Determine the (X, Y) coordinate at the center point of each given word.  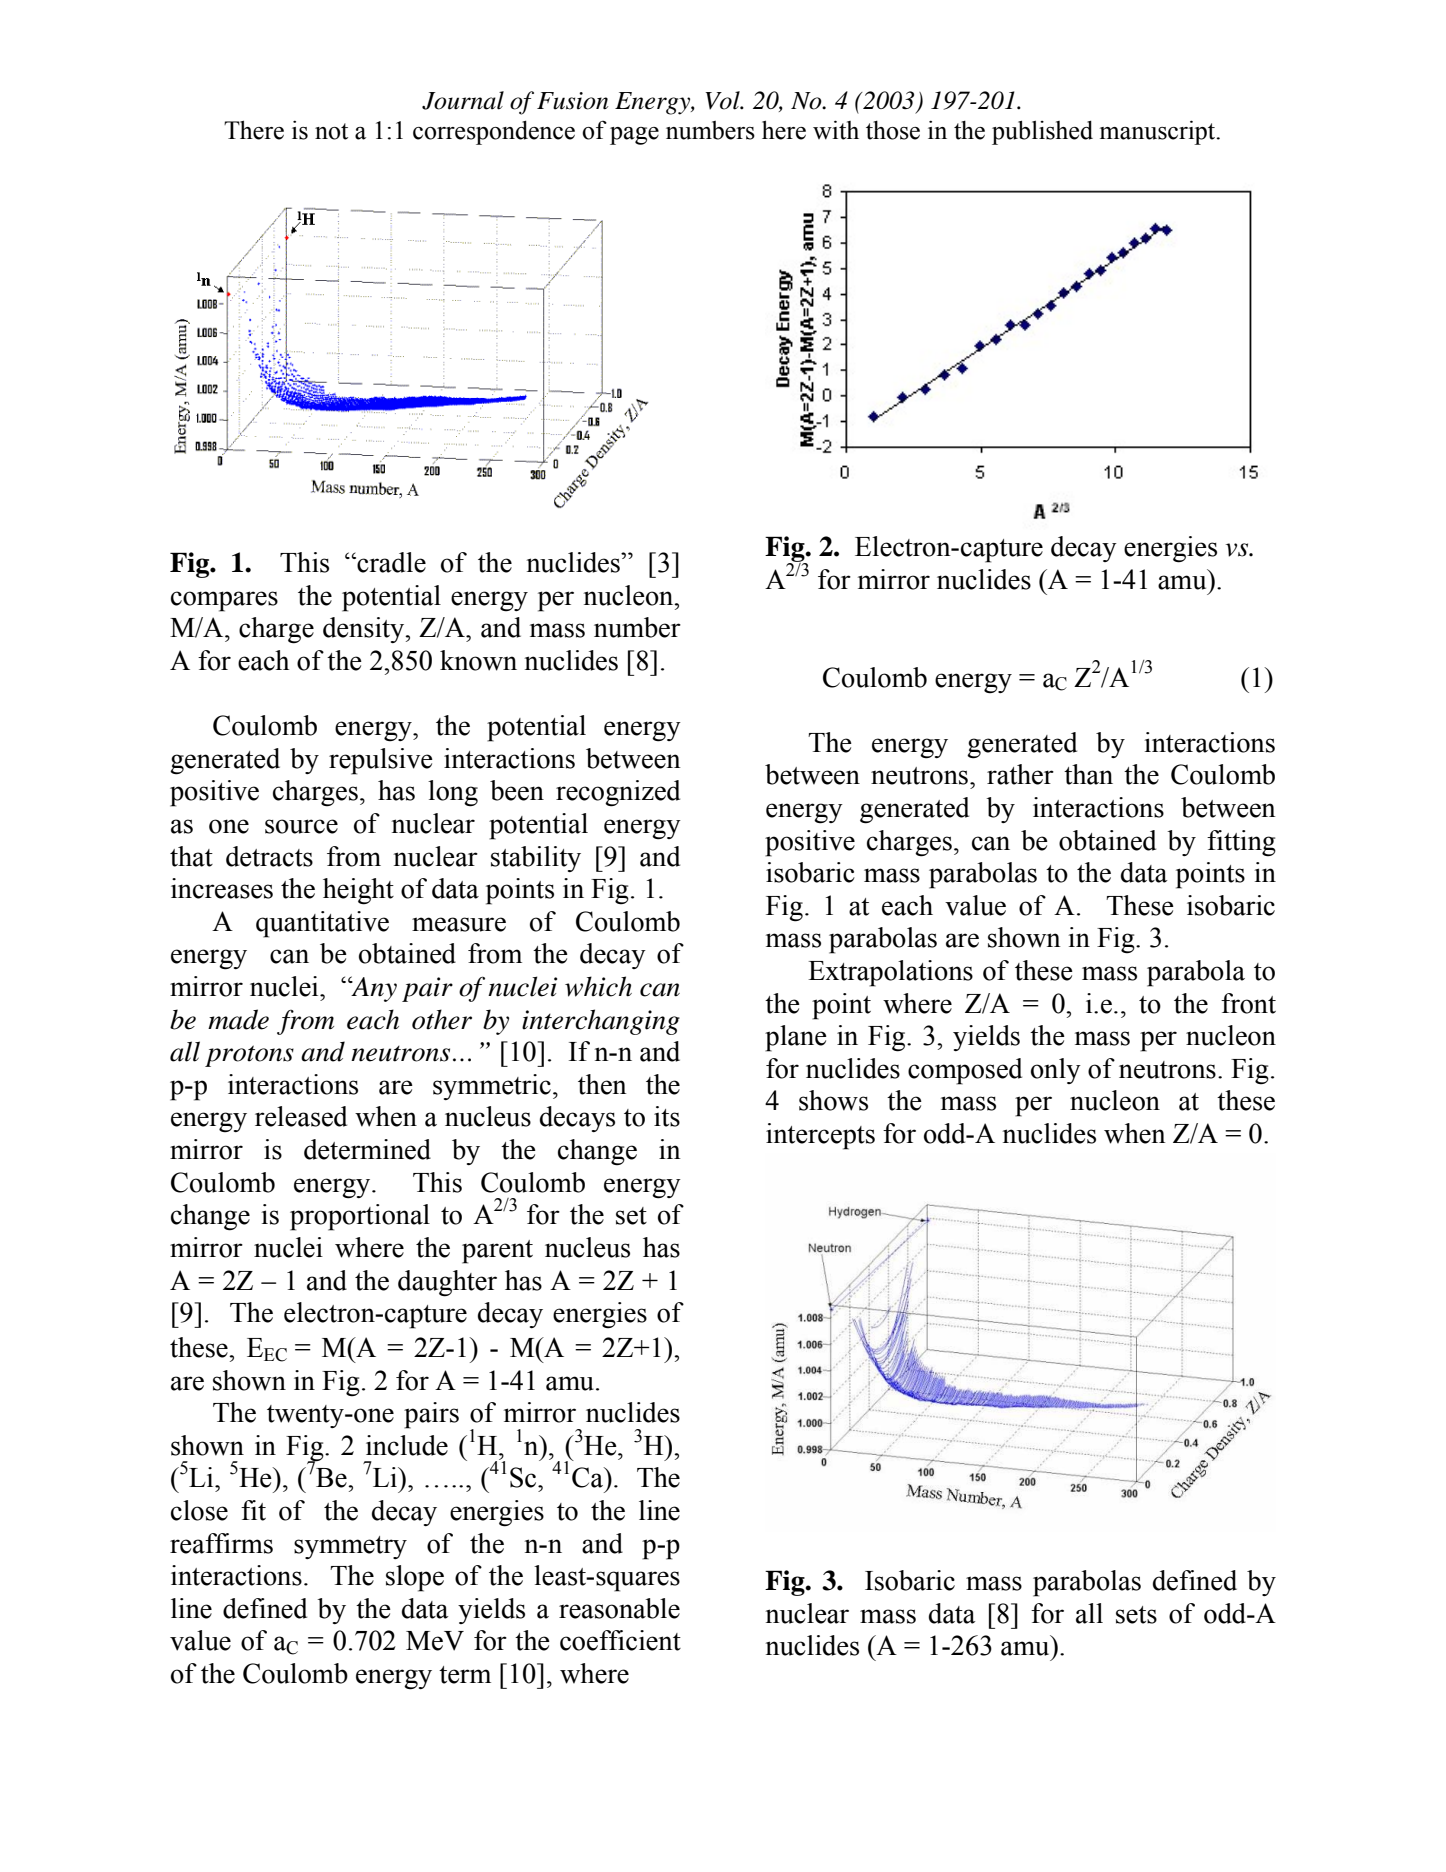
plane (796, 1038)
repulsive (381, 761)
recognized (618, 793)
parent (497, 1252)
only (1056, 1071)
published (1042, 132)
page (634, 136)
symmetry (350, 1547)
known (478, 660)
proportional (360, 1217)
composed (965, 1071)
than (1088, 774)
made (238, 1019)
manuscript (1159, 132)
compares (224, 601)
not (331, 131)
